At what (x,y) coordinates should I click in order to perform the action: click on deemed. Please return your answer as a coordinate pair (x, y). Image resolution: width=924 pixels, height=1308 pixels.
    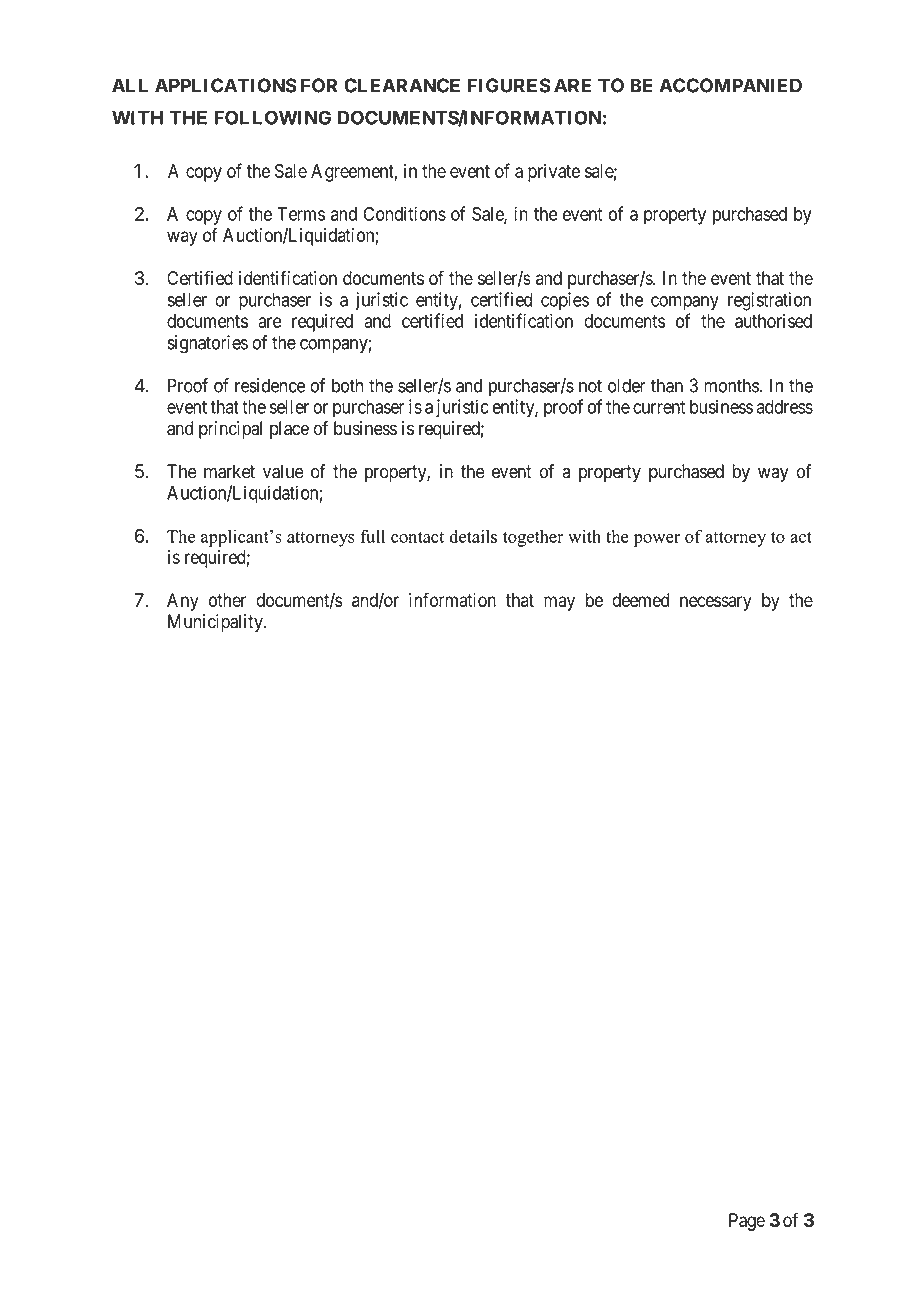
    Looking at the image, I should click on (640, 600).
